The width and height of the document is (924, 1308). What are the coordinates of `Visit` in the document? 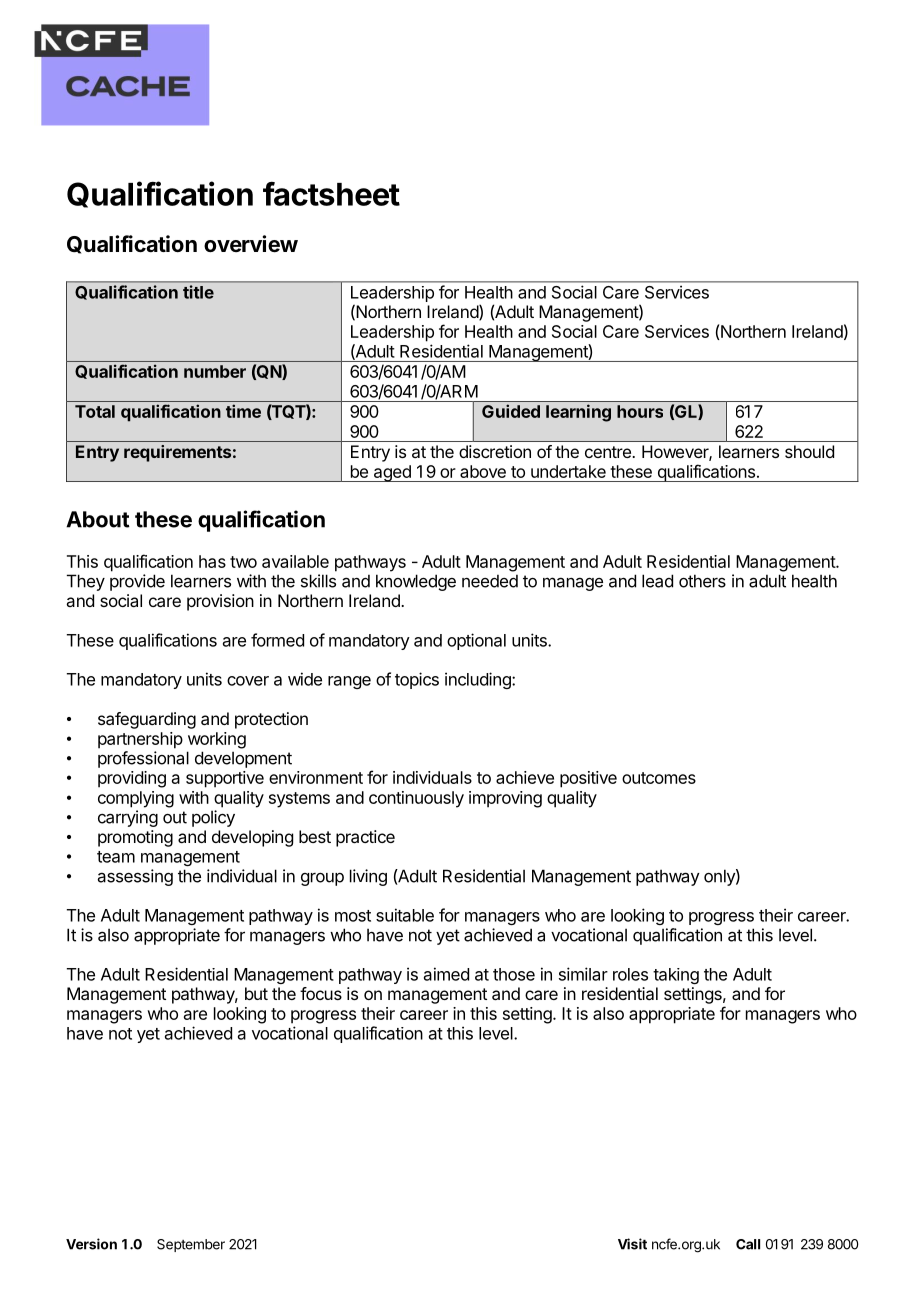 It's located at (632, 1244).
